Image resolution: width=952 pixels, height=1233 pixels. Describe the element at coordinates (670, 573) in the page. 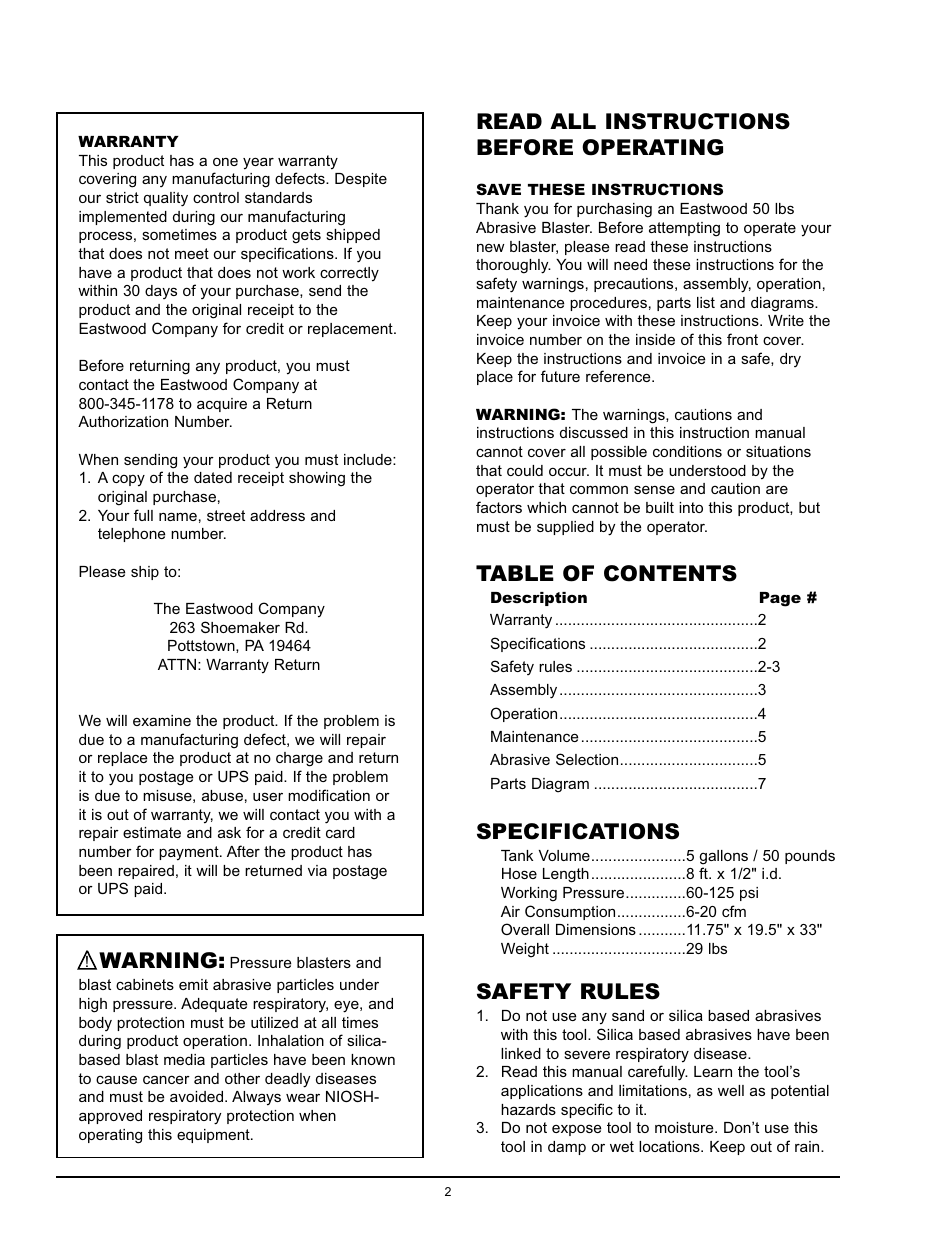

I see `CONTENTS` at that location.
